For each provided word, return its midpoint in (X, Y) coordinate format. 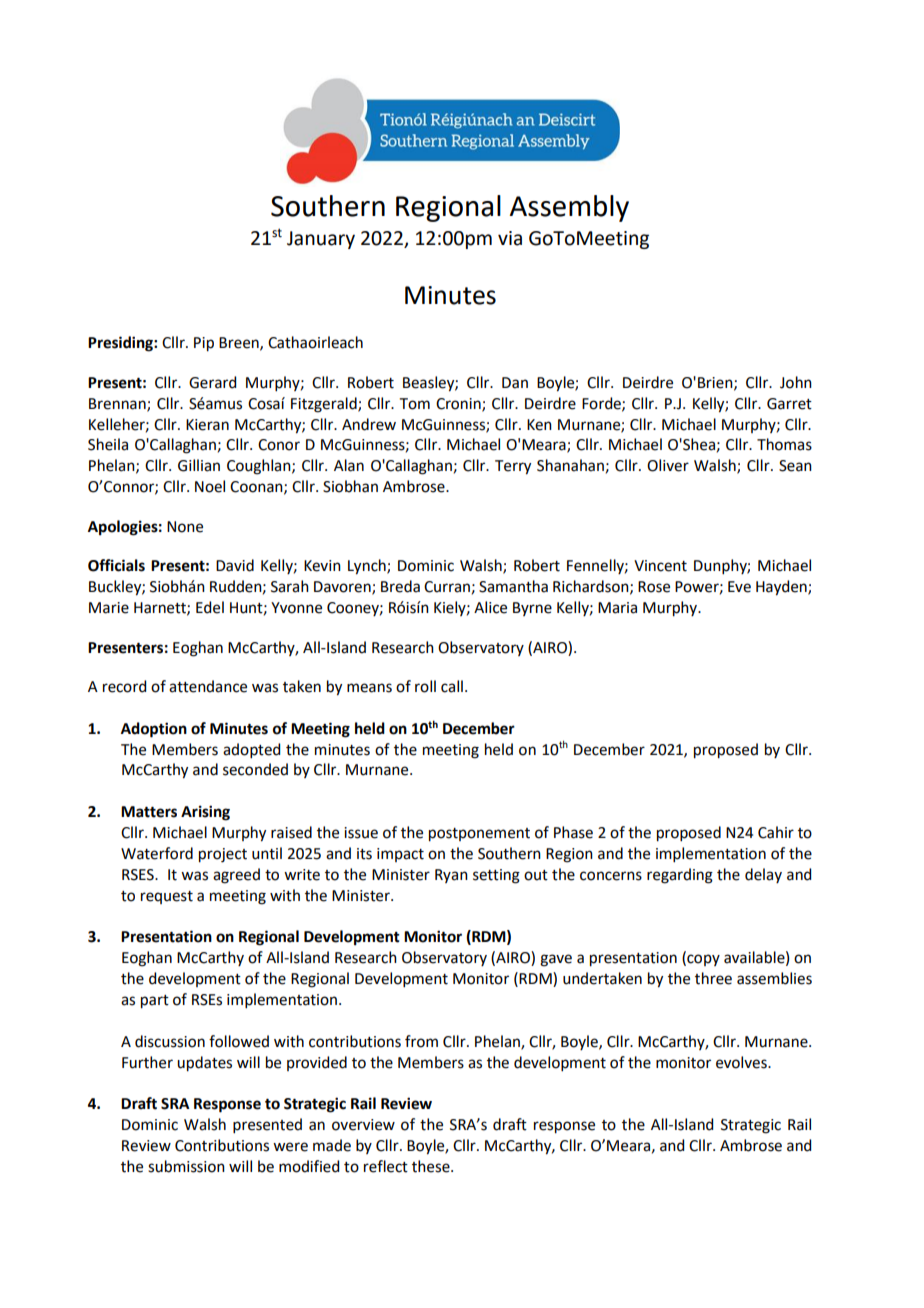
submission (186, 1166)
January (321, 240)
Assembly (569, 208)
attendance (208, 686)
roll (425, 686)
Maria (617, 608)
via (510, 238)
